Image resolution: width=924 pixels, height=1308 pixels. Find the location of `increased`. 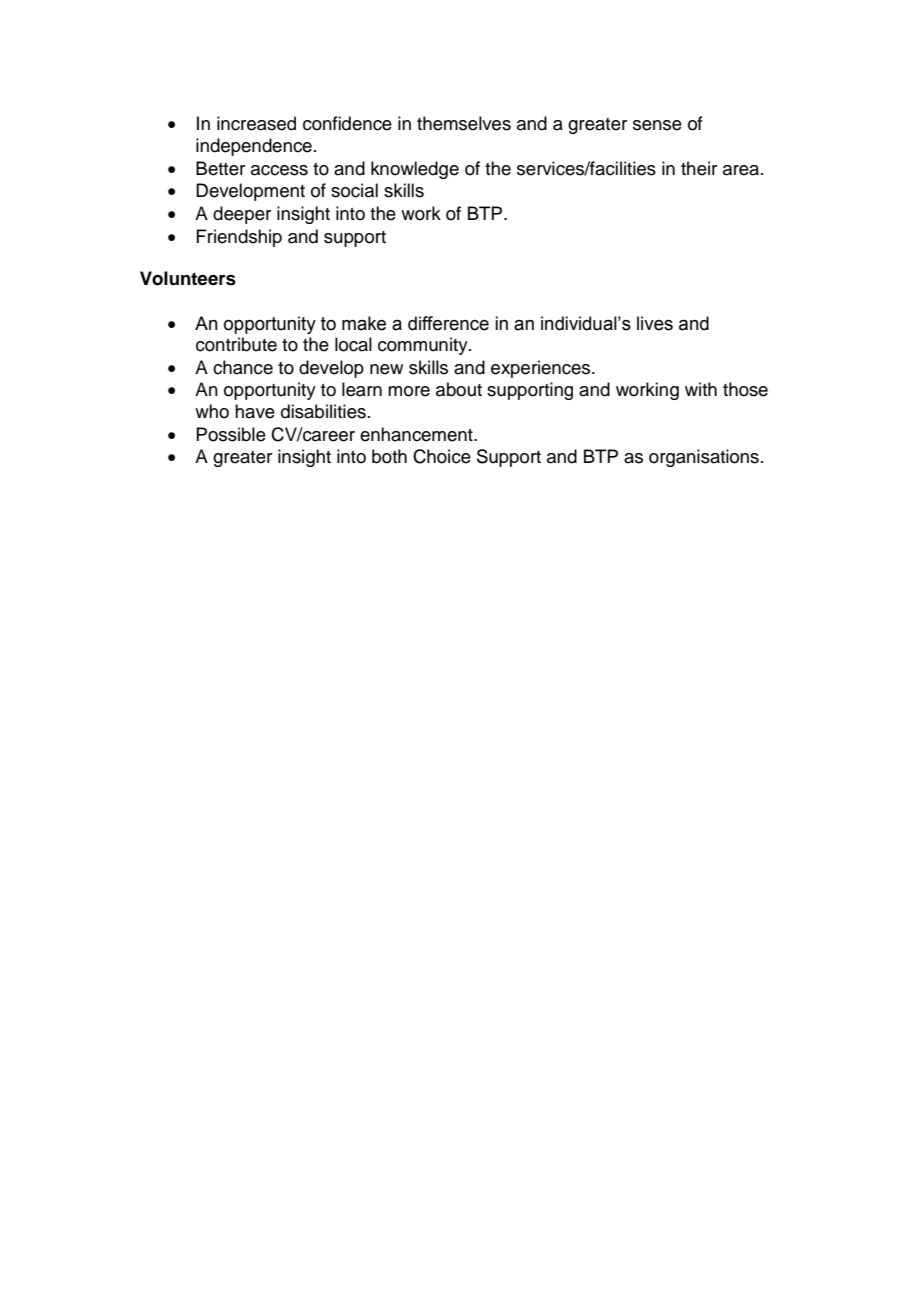

increased is located at coordinates (256, 123).
